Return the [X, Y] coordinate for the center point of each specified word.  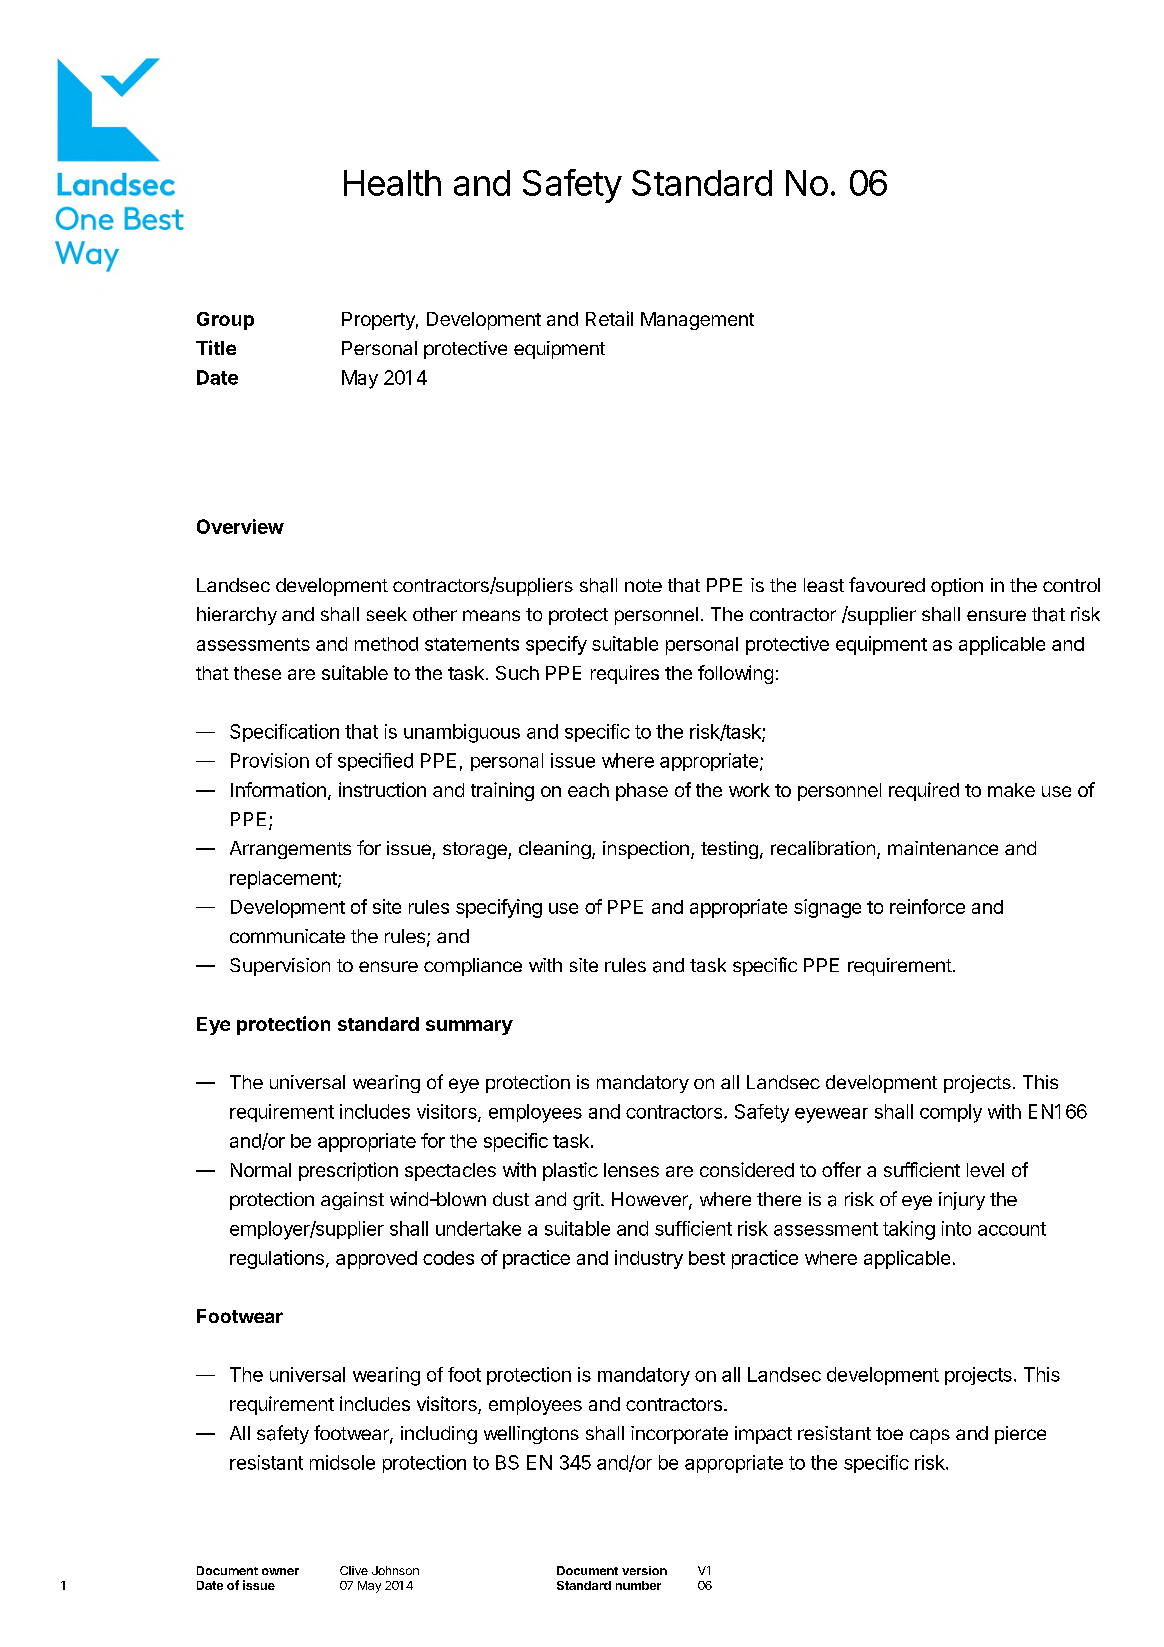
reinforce [927, 906]
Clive [354, 1570]
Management [697, 321]
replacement [284, 880]
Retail [609, 318]
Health [392, 183]
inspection [646, 850]
